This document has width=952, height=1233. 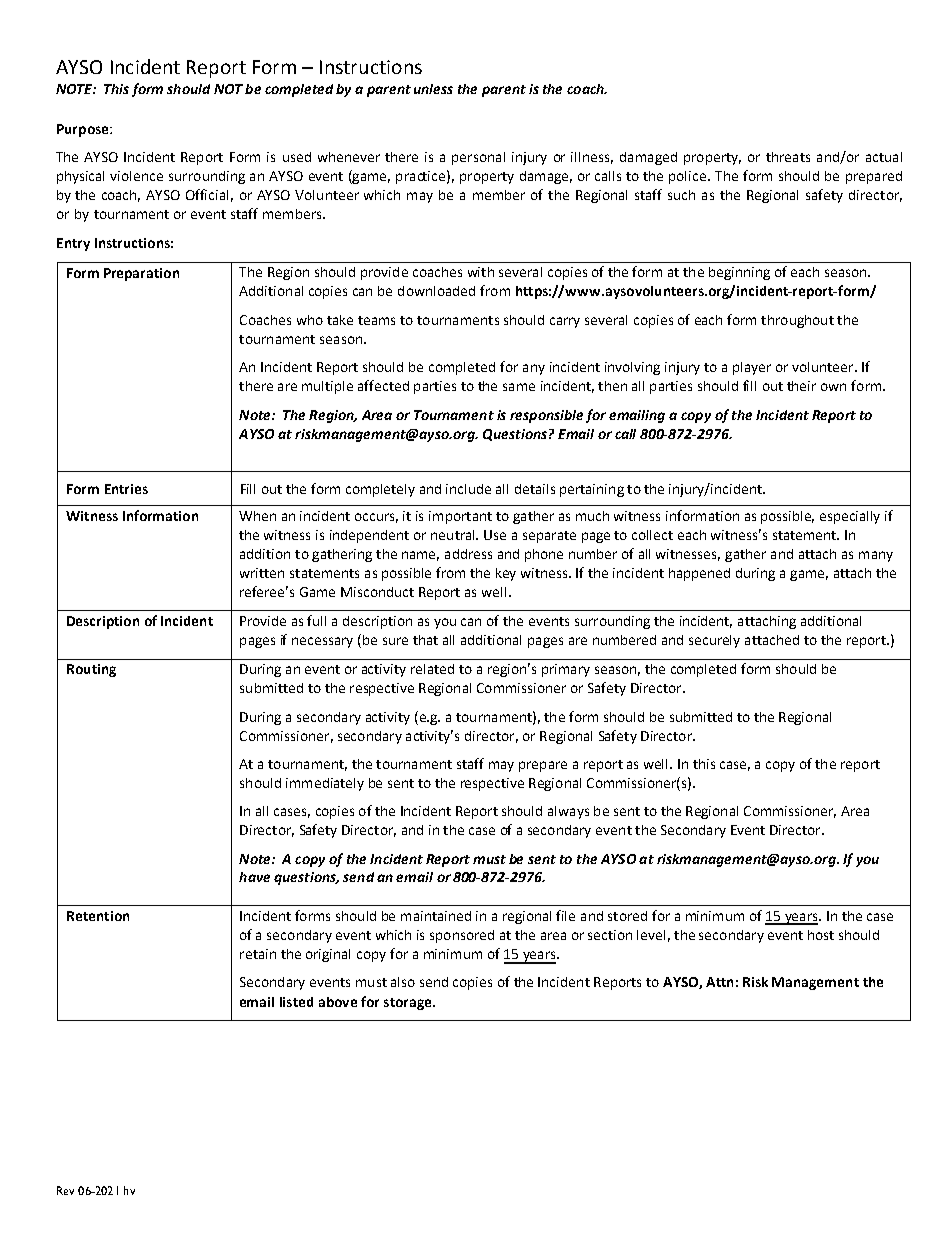 I want to click on Purpose, so click(x=84, y=130).
